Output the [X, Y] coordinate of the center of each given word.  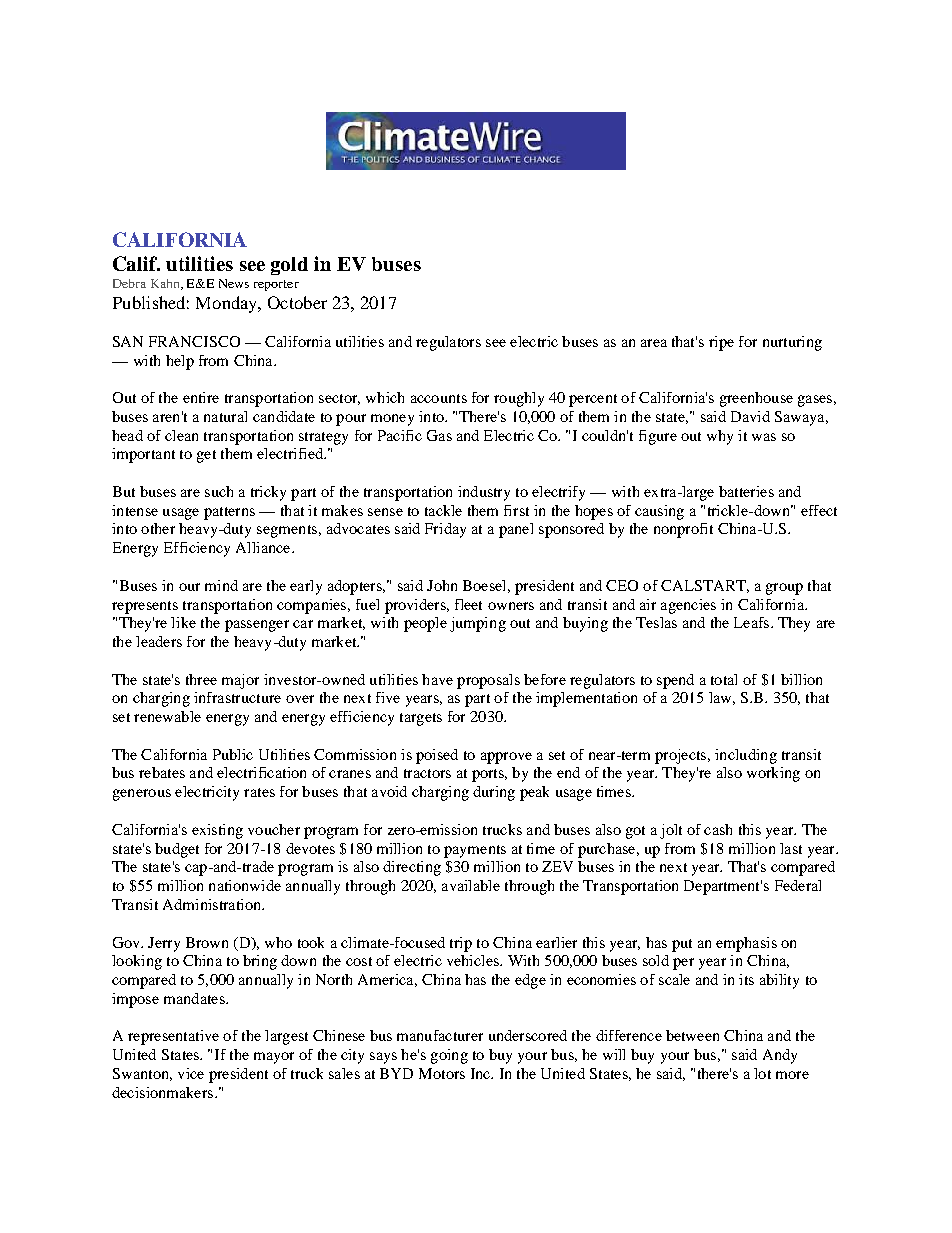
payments [475, 851]
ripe [721, 343]
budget [177, 850]
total [724, 679]
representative [173, 1037]
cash [718, 829]
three [201, 679]
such [219, 491]
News [234, 283]
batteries [746, 491]
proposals [488, 681]
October [297, 302]
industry [484, 493]
